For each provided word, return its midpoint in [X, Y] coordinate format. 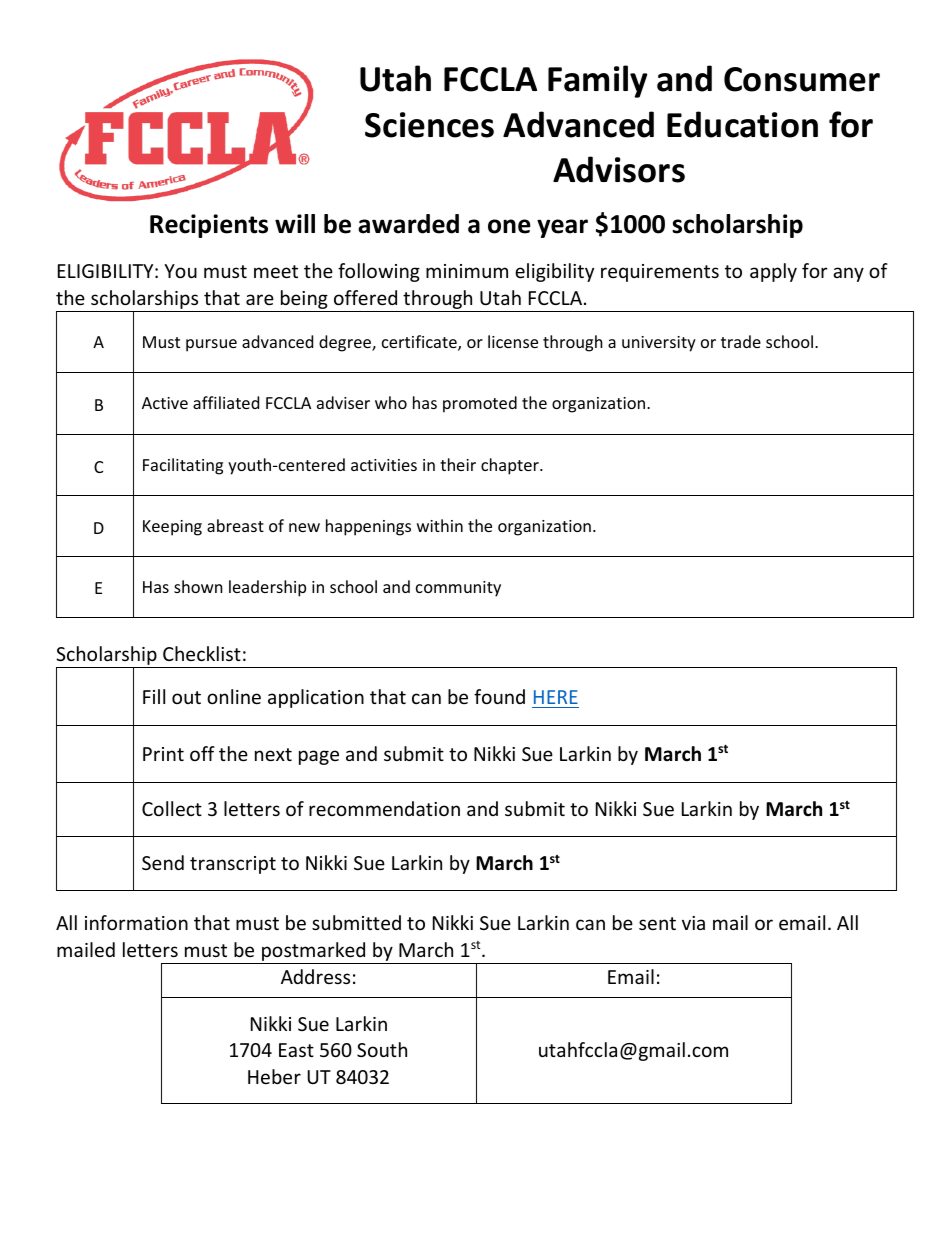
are [260, 299]
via [693, 923]
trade [741, 341]
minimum [467, 271]
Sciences [429, 125]
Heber [274, 1076]
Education [742, 124]
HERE [556, 697]
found [499, 696]
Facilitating [183, 466]
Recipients [209, 226]
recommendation [384, 808]
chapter [511, 466]
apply [773, 272]
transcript [233, 865]
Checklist [202, 653]
